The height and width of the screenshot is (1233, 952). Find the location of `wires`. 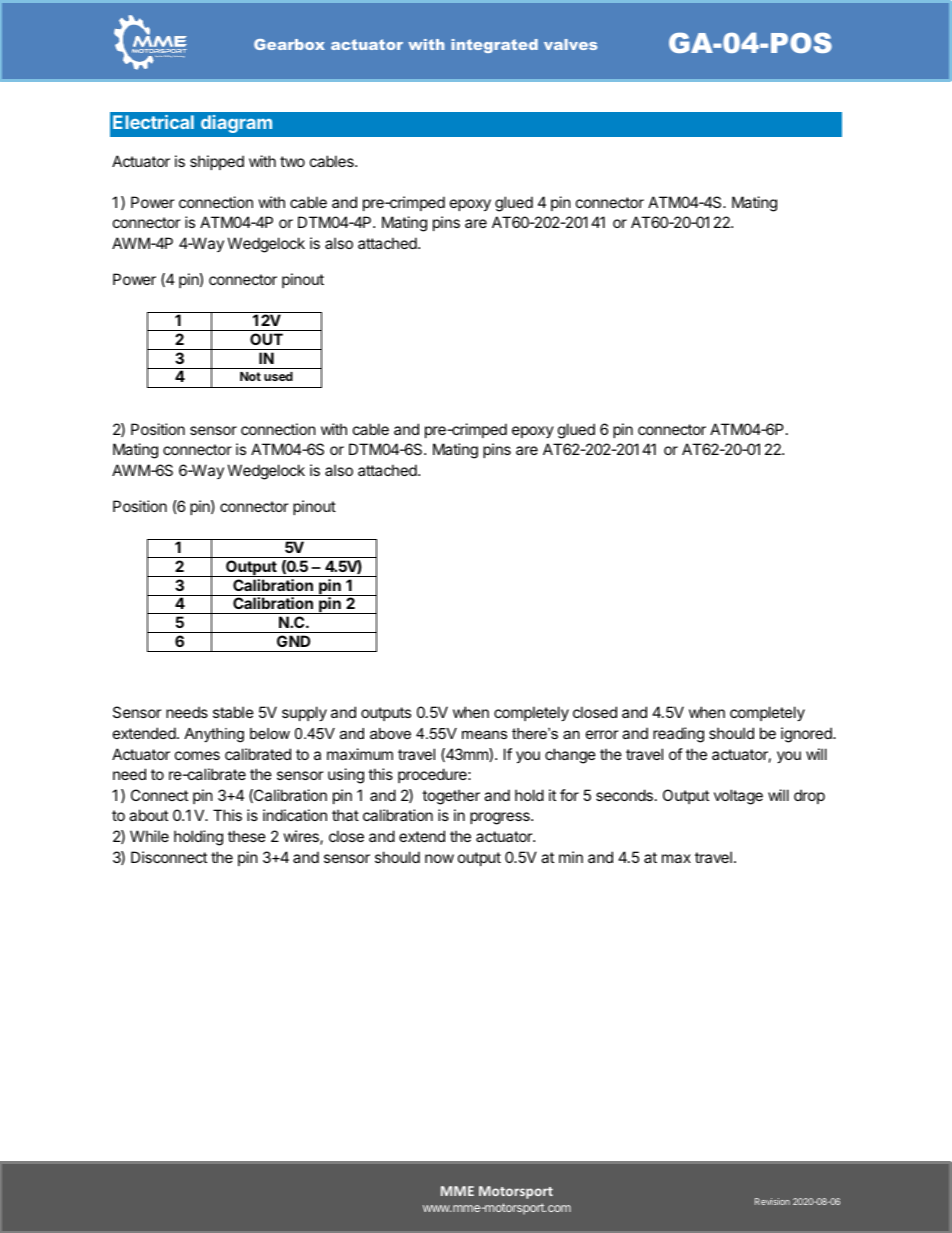

wires is located at coordinates (302, 837).
